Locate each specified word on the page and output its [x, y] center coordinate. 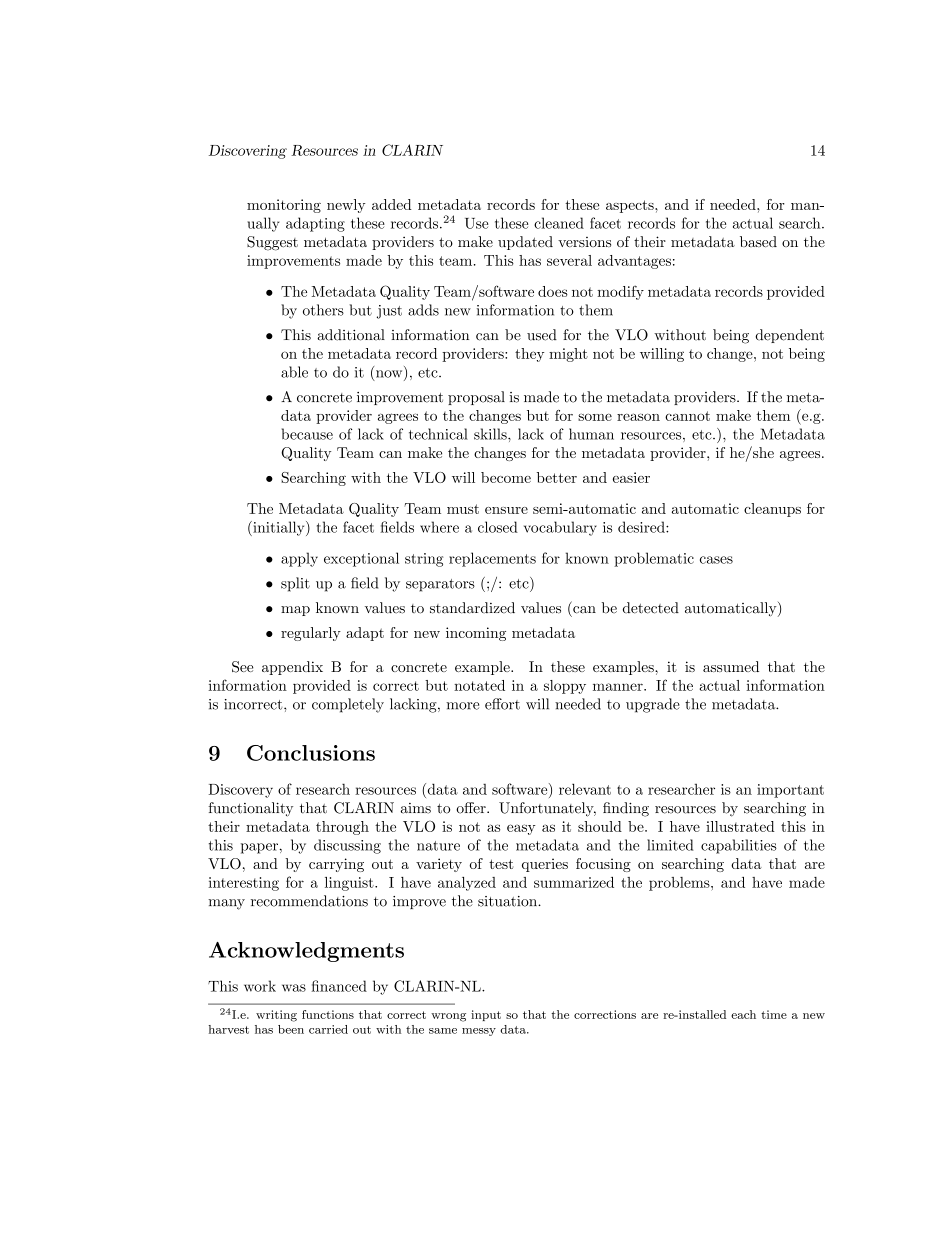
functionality [250, 809]
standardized [472, 608]
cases [716, 560]
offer [472, 808]
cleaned [559, 223]
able [294, 372]
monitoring [284, 206]
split [295, 584]
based [758, 241]
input [486, 1015]
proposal [476, 398]
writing [276, 1016]
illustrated [740, 826]
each [743, 1014]
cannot [687, 416]
